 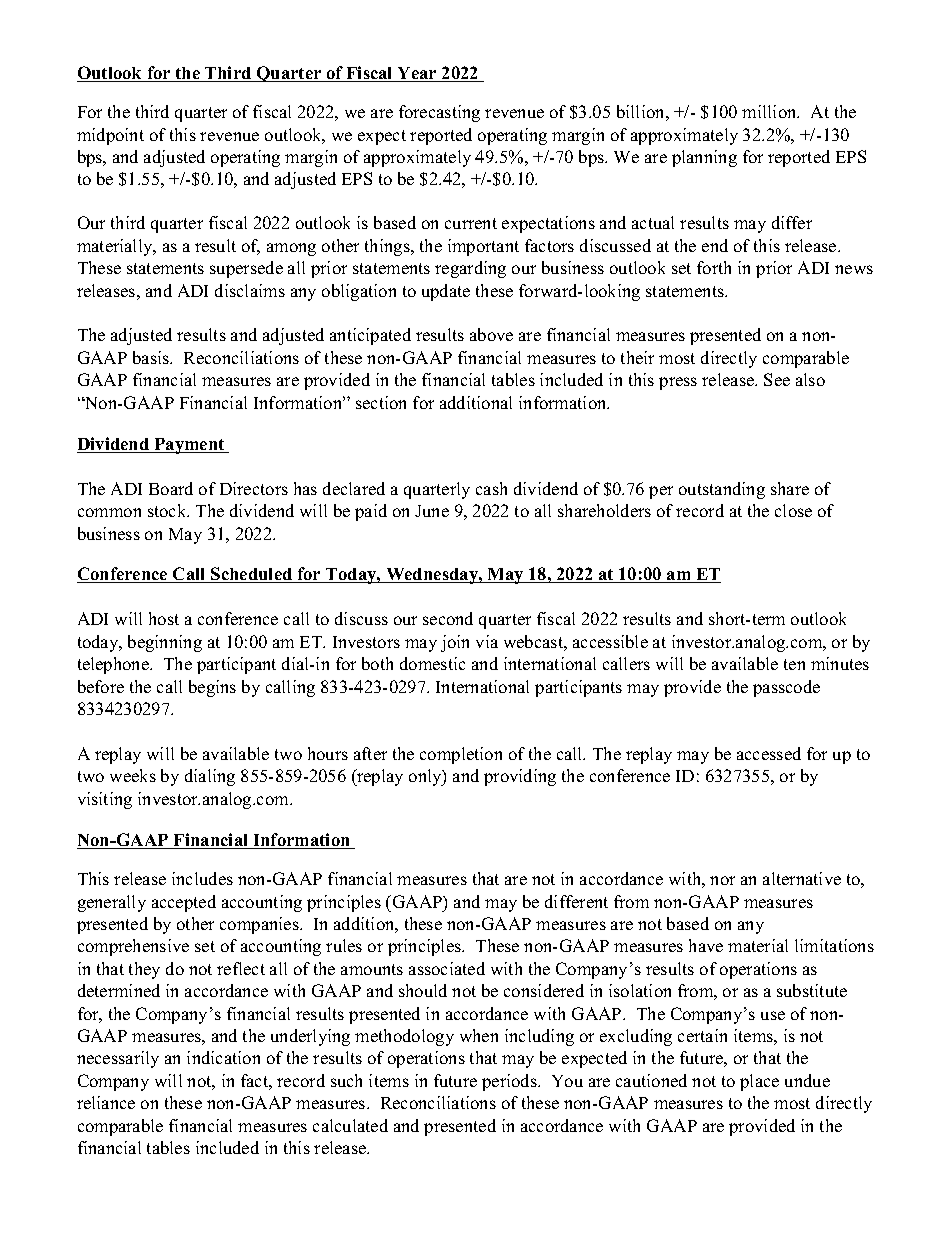 I want to click on million, so click(x=770, y=111).
